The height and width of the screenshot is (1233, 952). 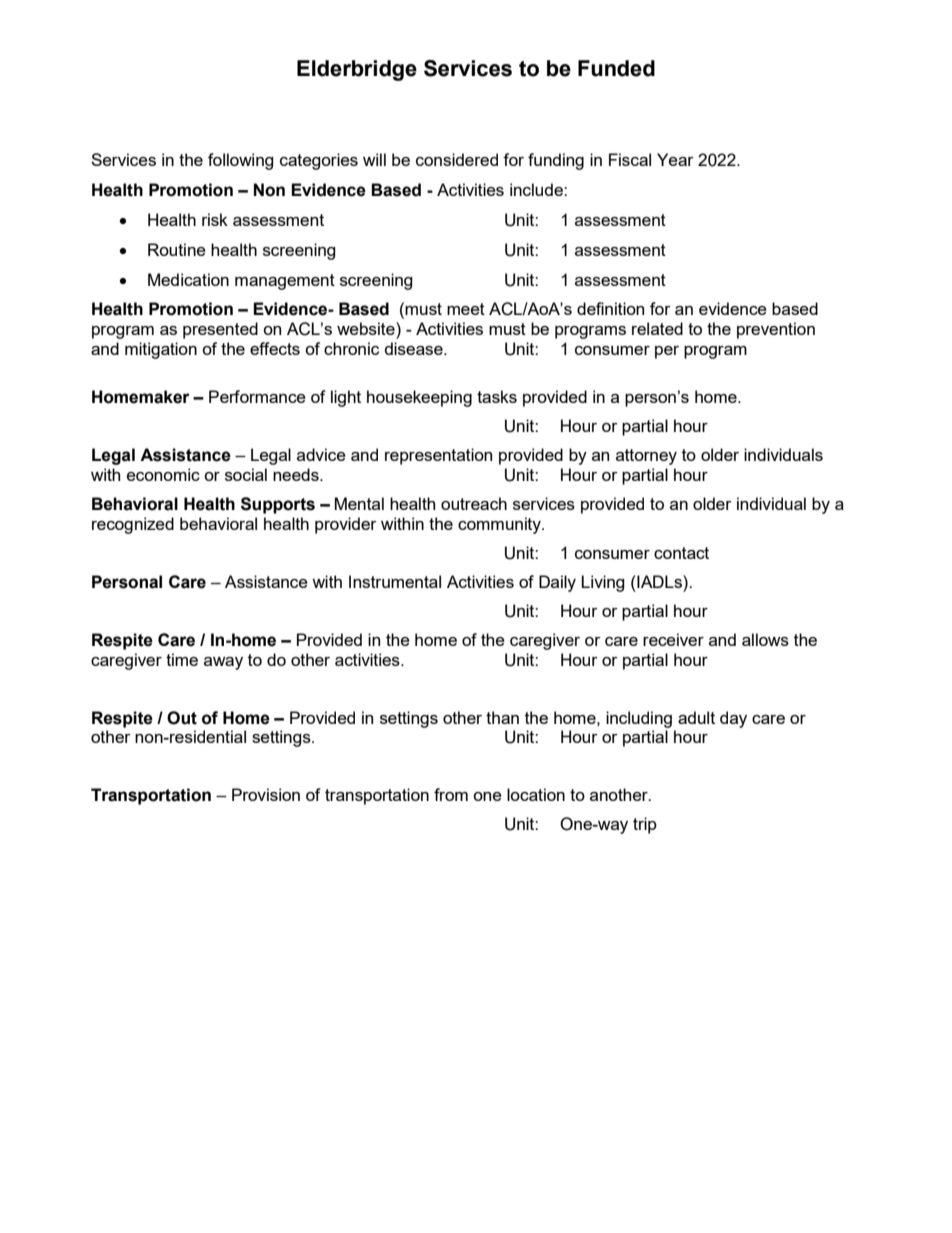 What do you see at coordinates (645, 825) in the screenshot?
I see `trip` at bounding box center [645, 825].
